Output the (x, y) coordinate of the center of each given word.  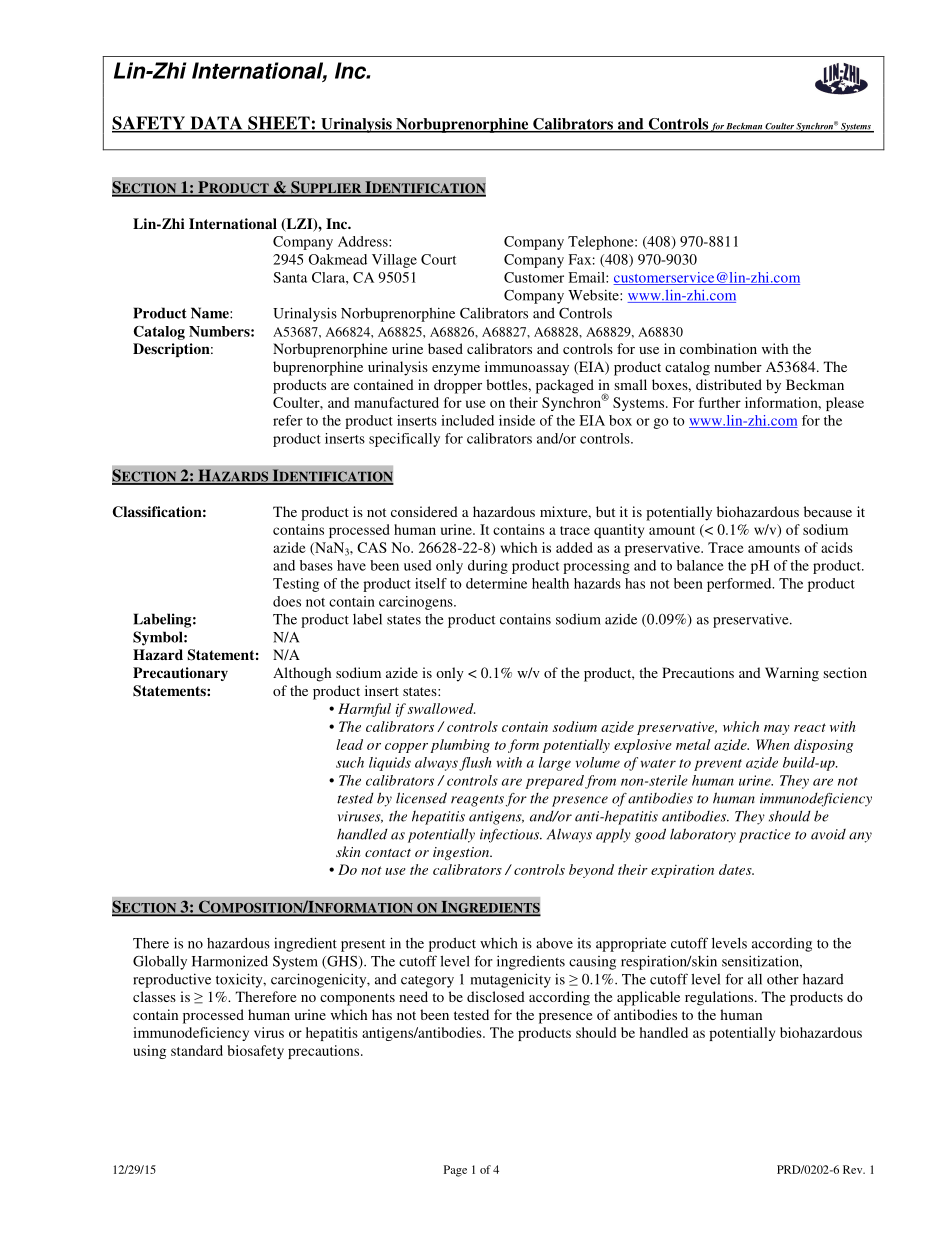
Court (438, 259)
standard (197, 1050)
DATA (216, 124)
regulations (720, 998)
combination (718, 348)
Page (455, 1171)
